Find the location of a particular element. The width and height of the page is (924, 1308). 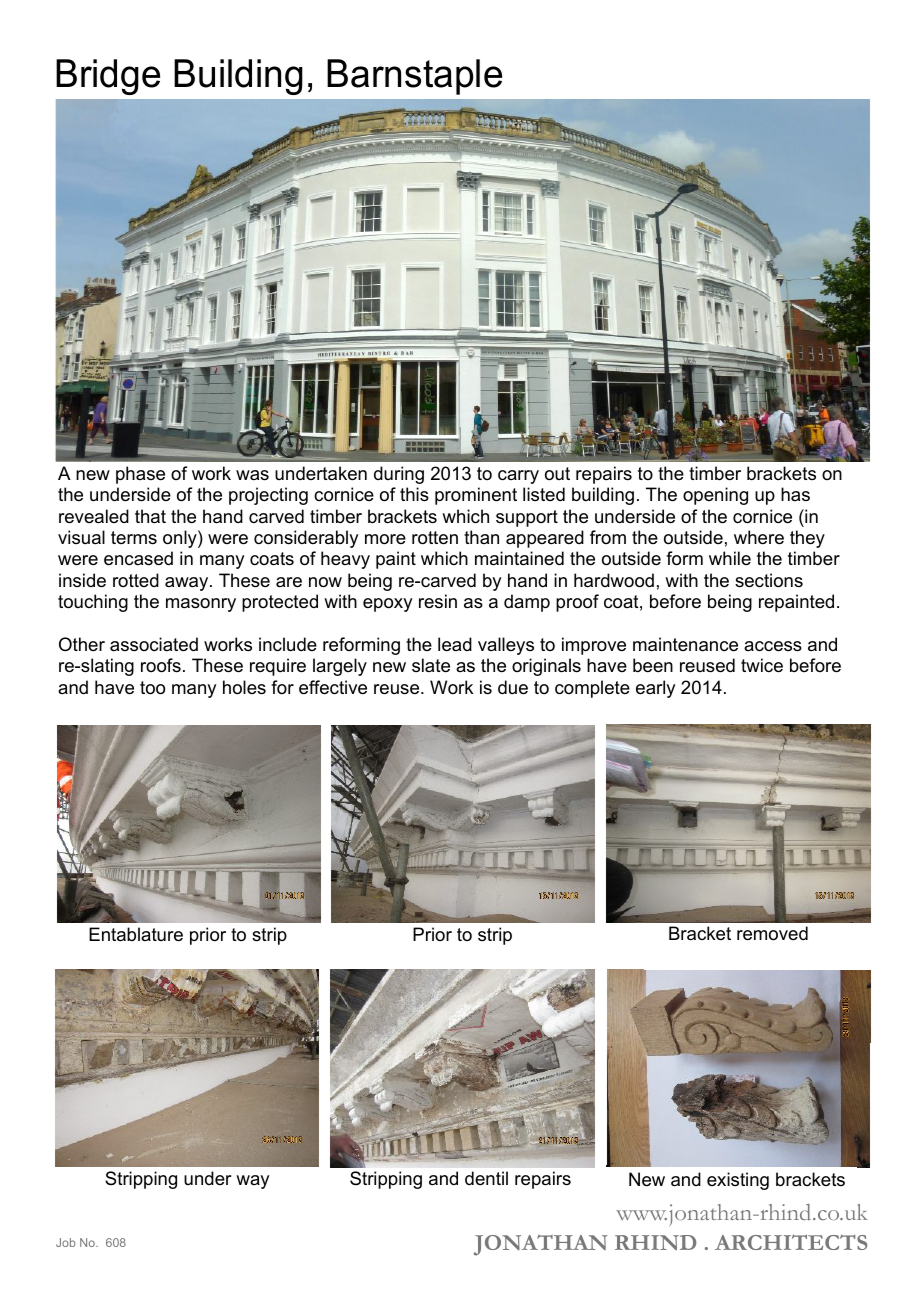

this is located at coordinates (414, 494).
